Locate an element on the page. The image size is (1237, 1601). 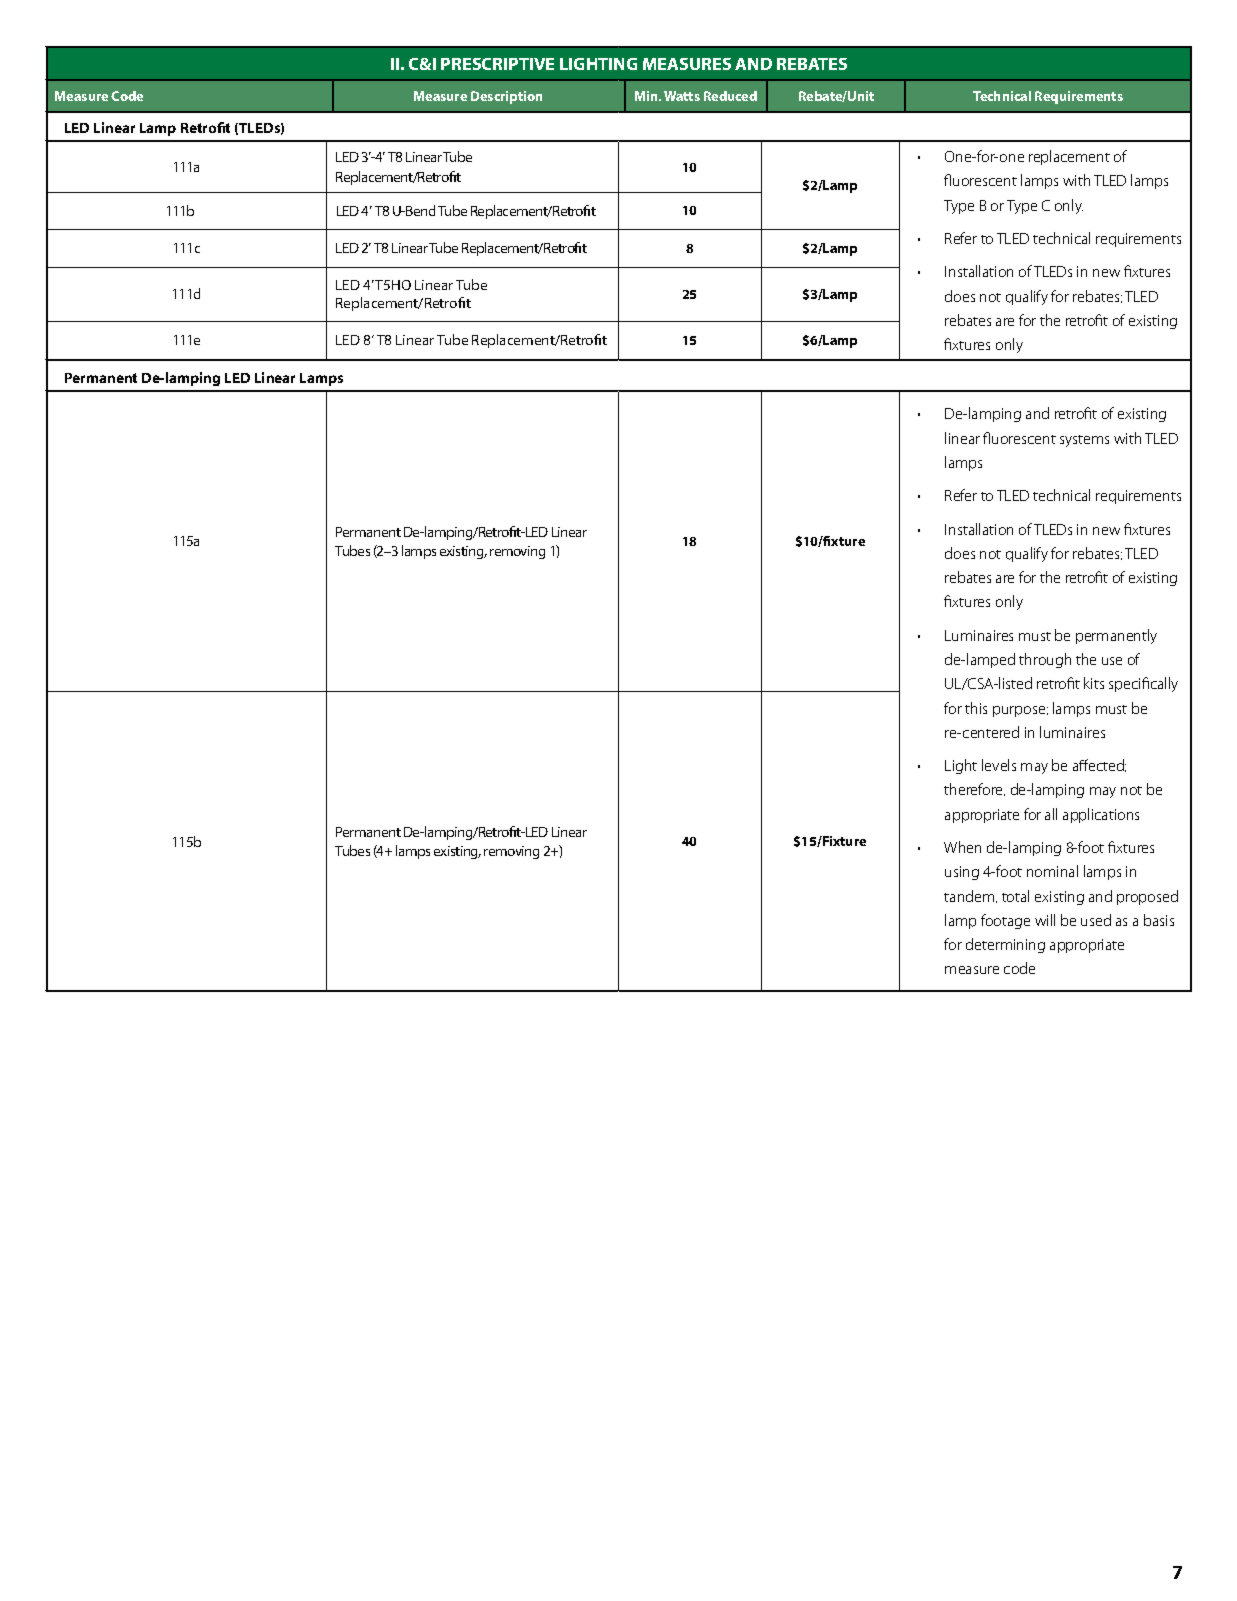
Reduced is located at coordinates (730, 96).
